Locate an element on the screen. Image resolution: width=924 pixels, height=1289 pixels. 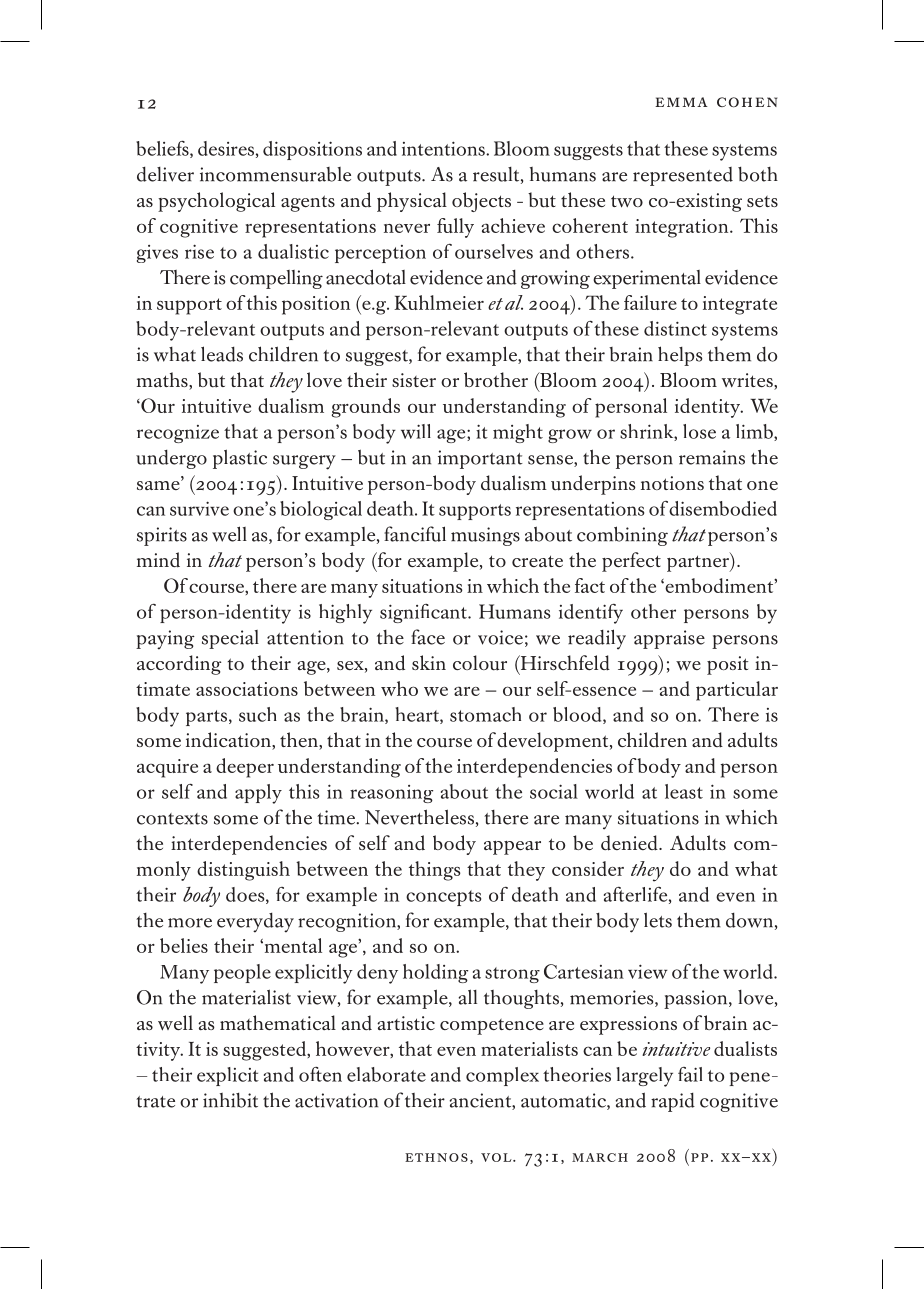
represented is located at coordinates (683, 176).
